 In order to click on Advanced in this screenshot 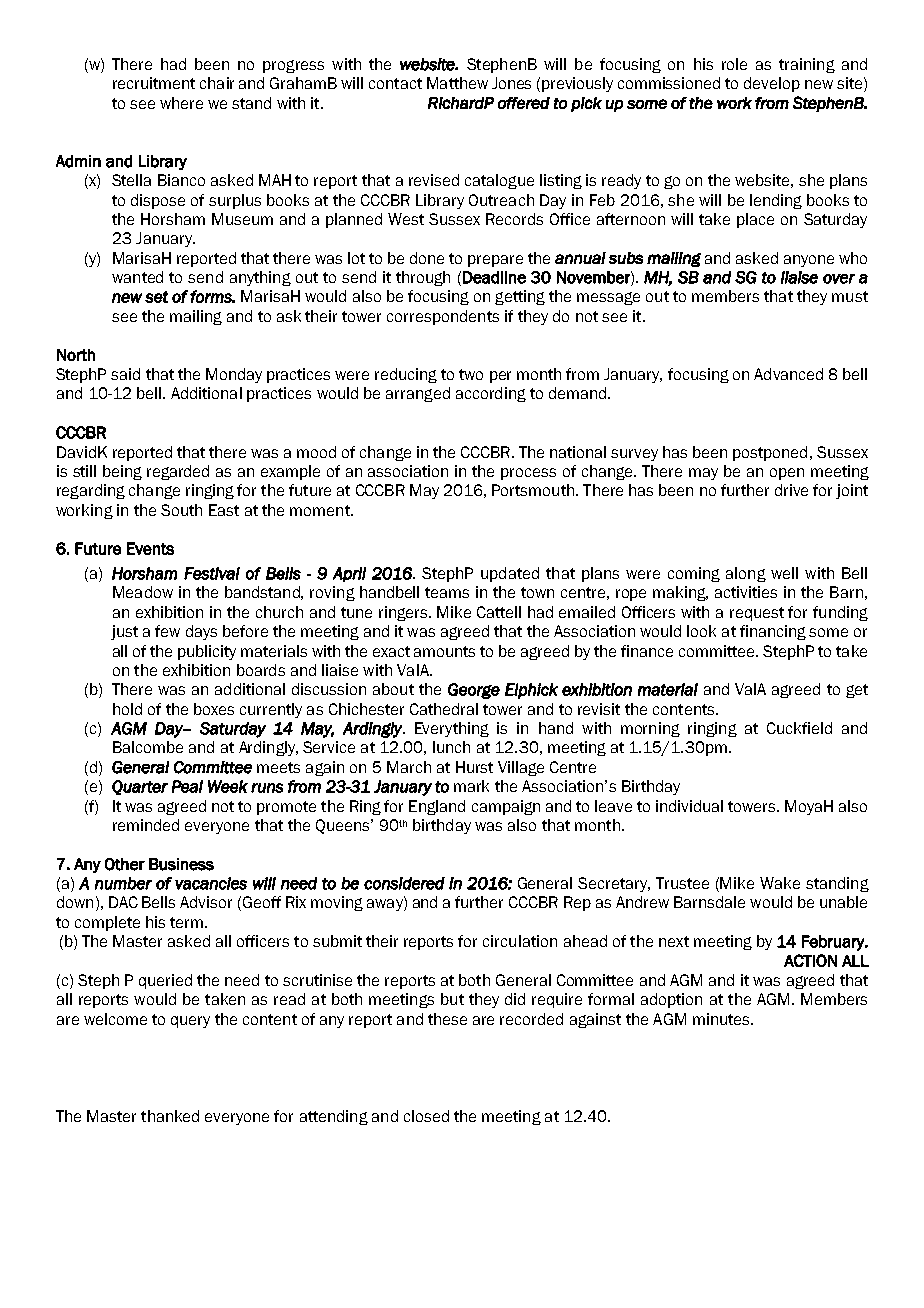, I will do `click(788, 374)`.
